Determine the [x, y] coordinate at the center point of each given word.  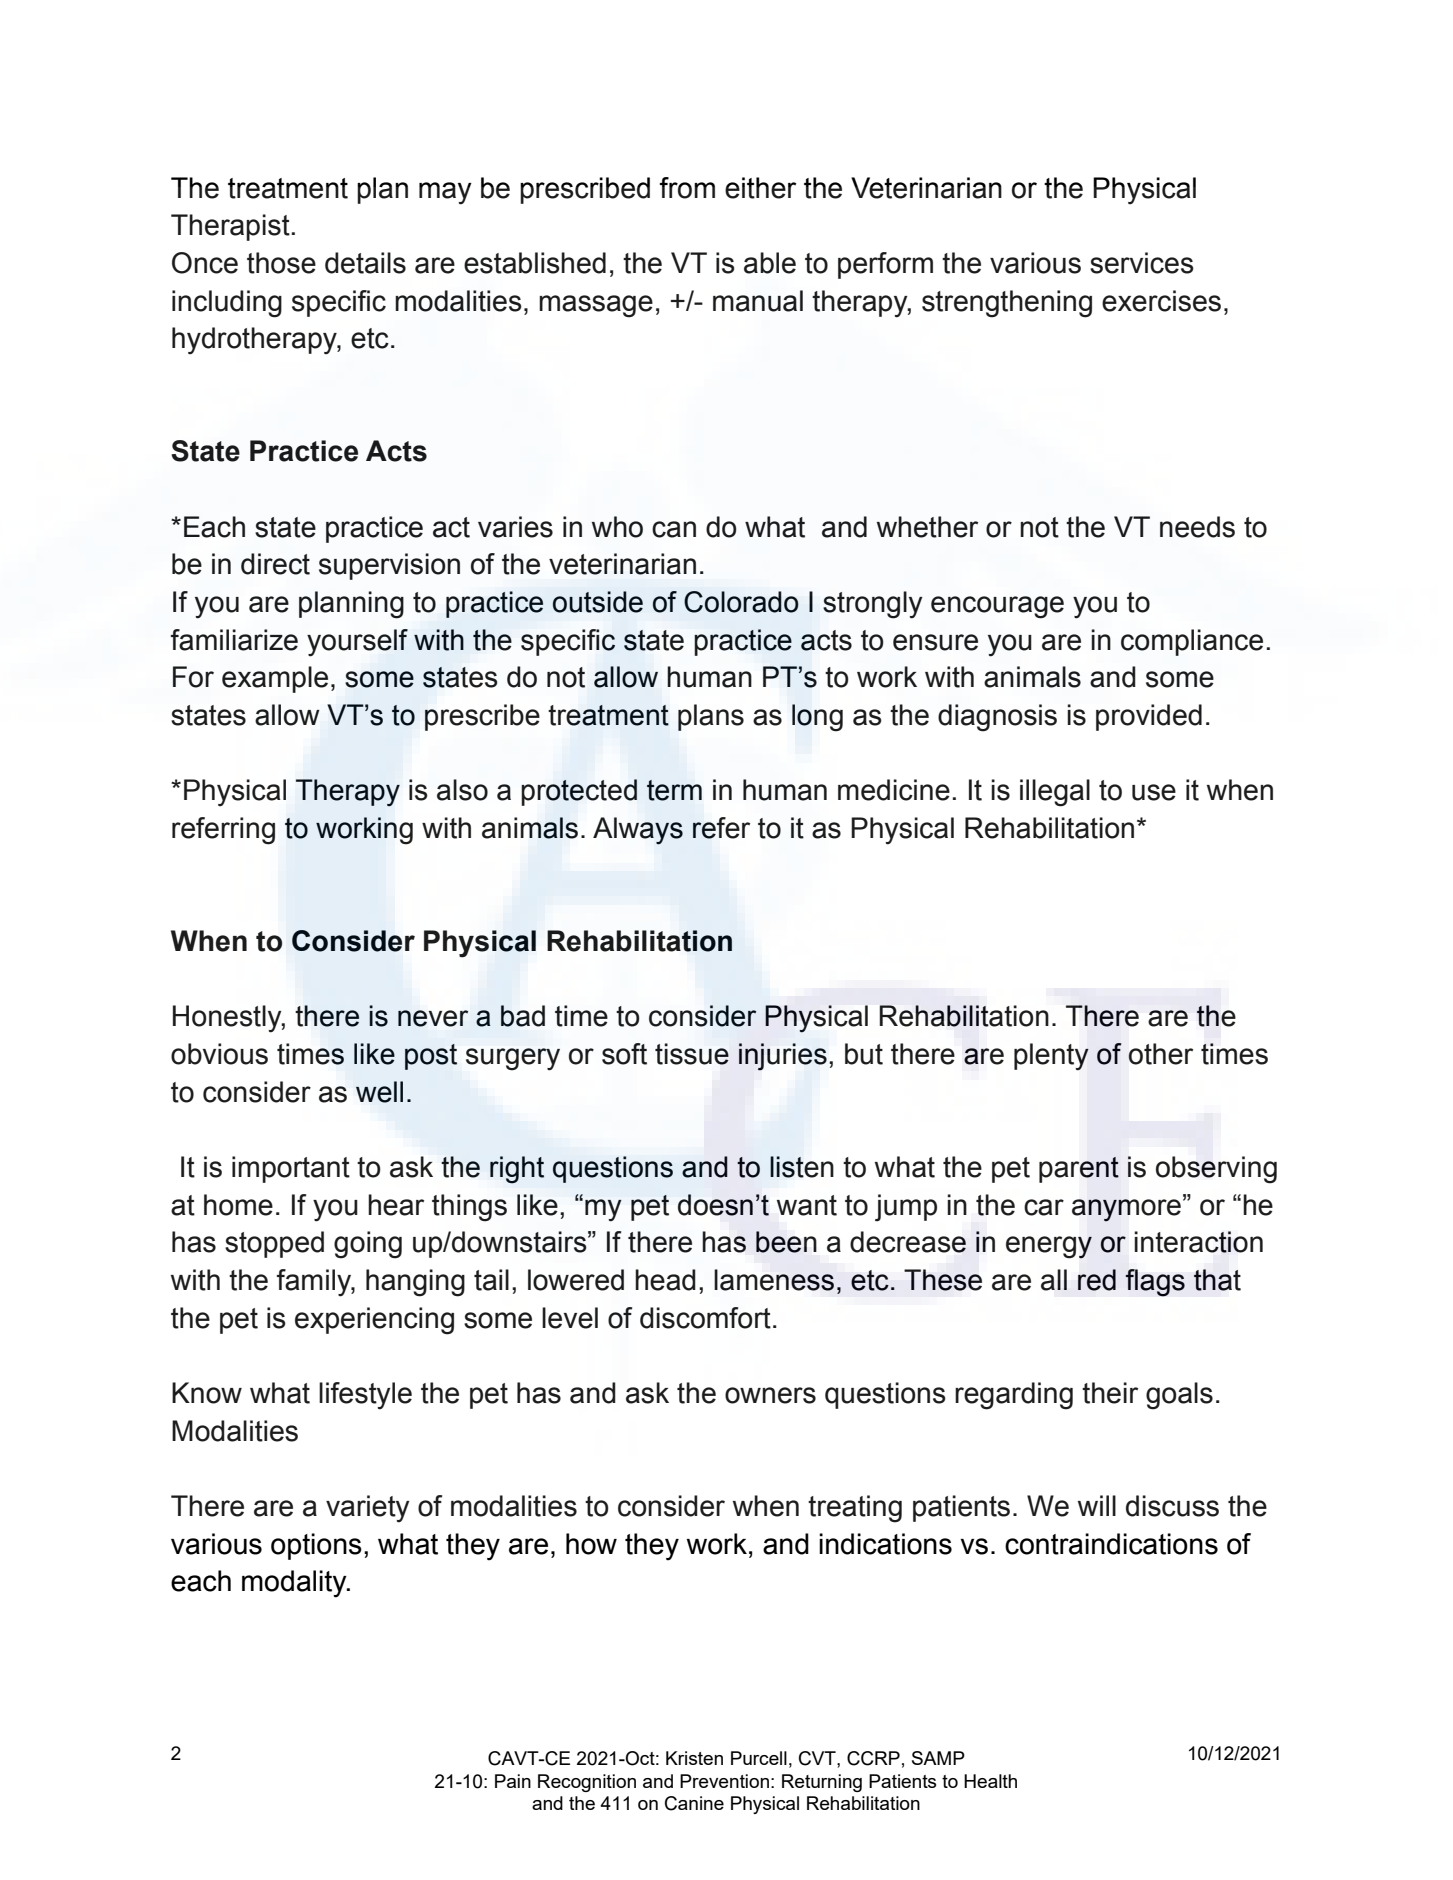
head [665, 1280]
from [687, 188]
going [368, 1245]
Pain [513, 1781]
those [281, 263]
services [1142, 263]
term [674, 790]
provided [1149, 717]
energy [1049, 1247]
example [275, 679]
